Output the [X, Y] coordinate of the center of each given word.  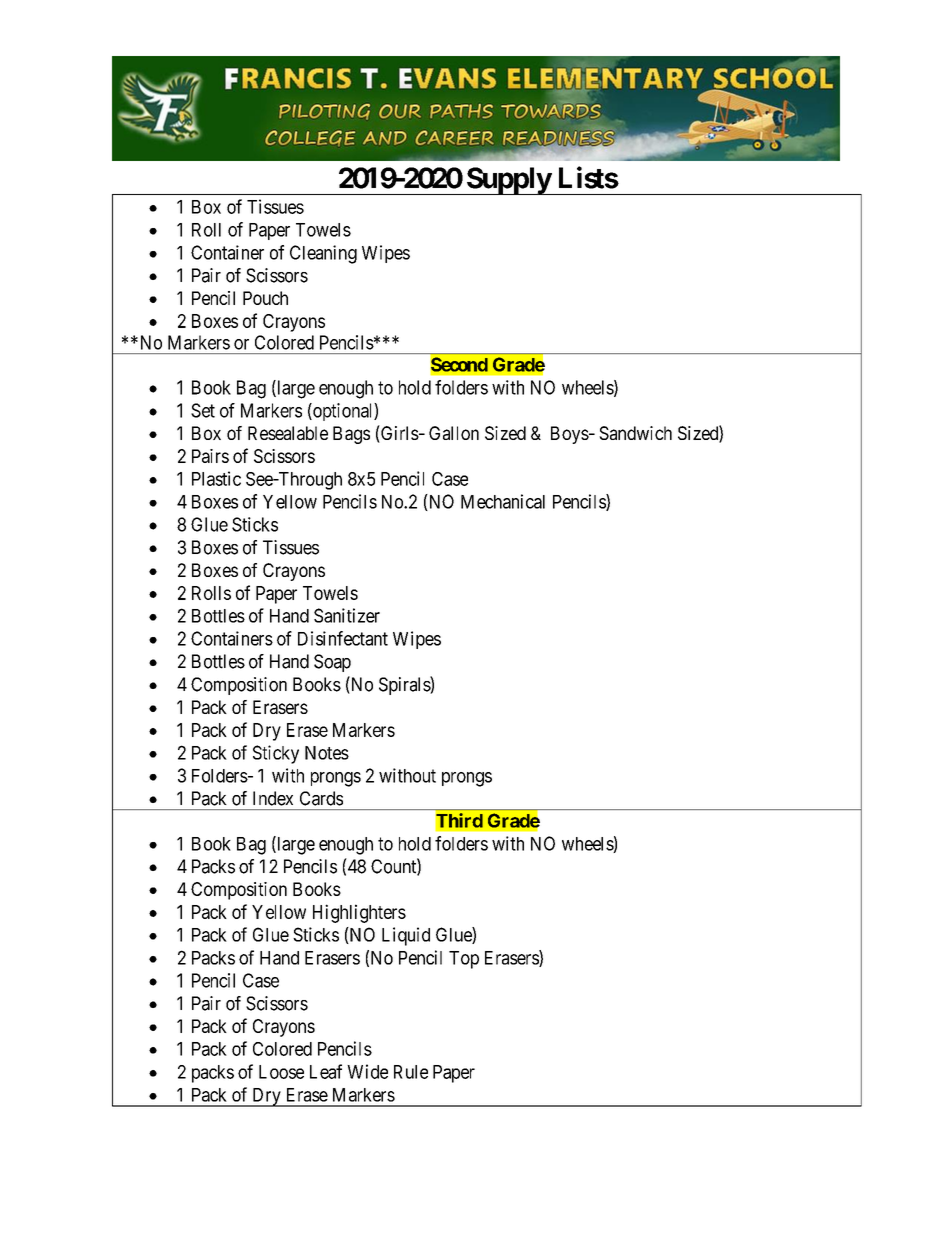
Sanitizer [347, 615]
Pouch [265, 298]
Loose [281, 1072]
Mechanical [503, 501]
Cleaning [323, 254]
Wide [367, 1071]
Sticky [276, 754]
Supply [508, 181]
